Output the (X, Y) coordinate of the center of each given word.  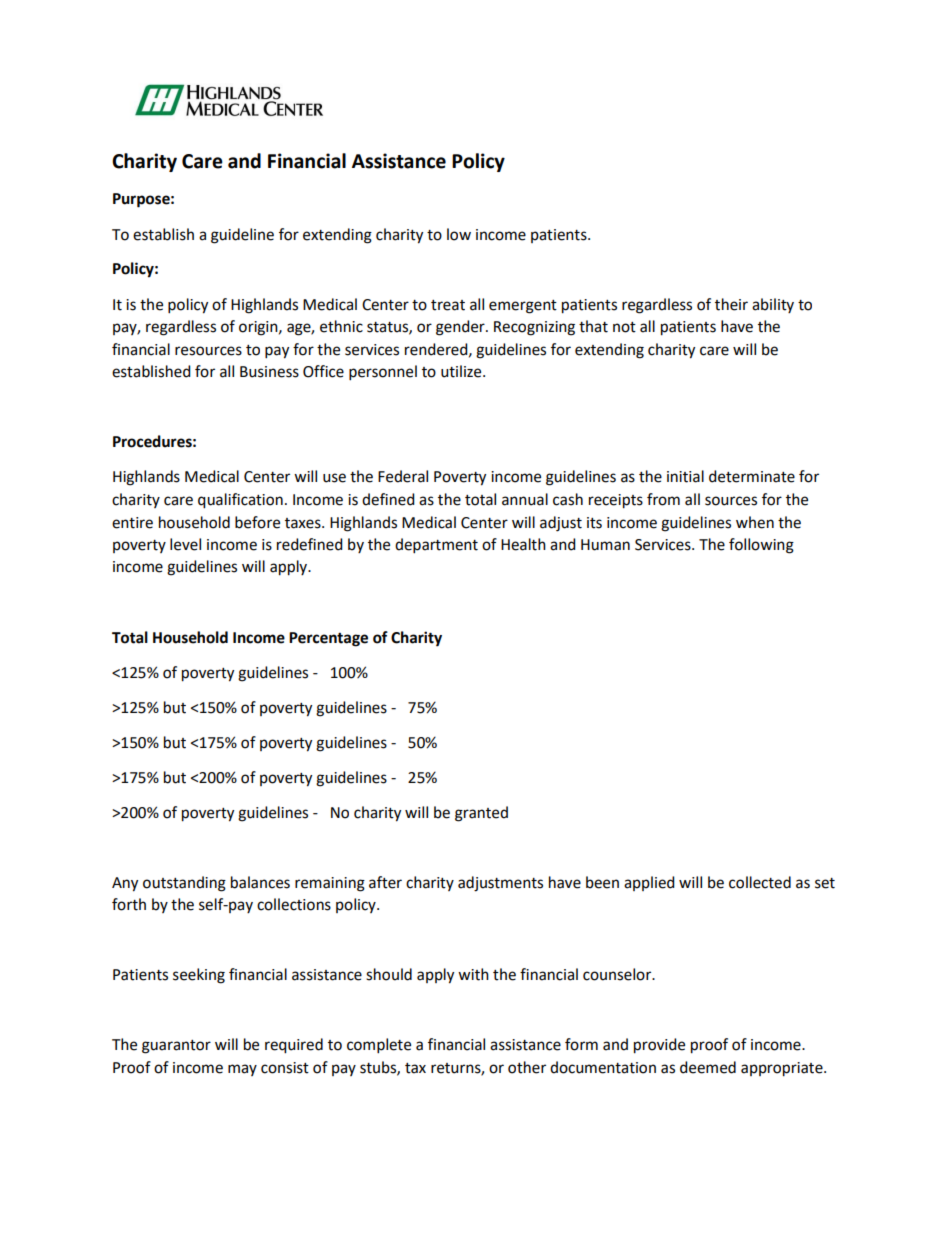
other (527, 1067)
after (385, 882)
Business (269, 372)
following (761, 546)
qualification (240, 501)
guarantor (176, 1047)
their (731, 304)
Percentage (328, 639)
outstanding (184, 884)
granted (481, 814)
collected (760, 882)
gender (461, 328)
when (755, 522)
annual (525, 499)
